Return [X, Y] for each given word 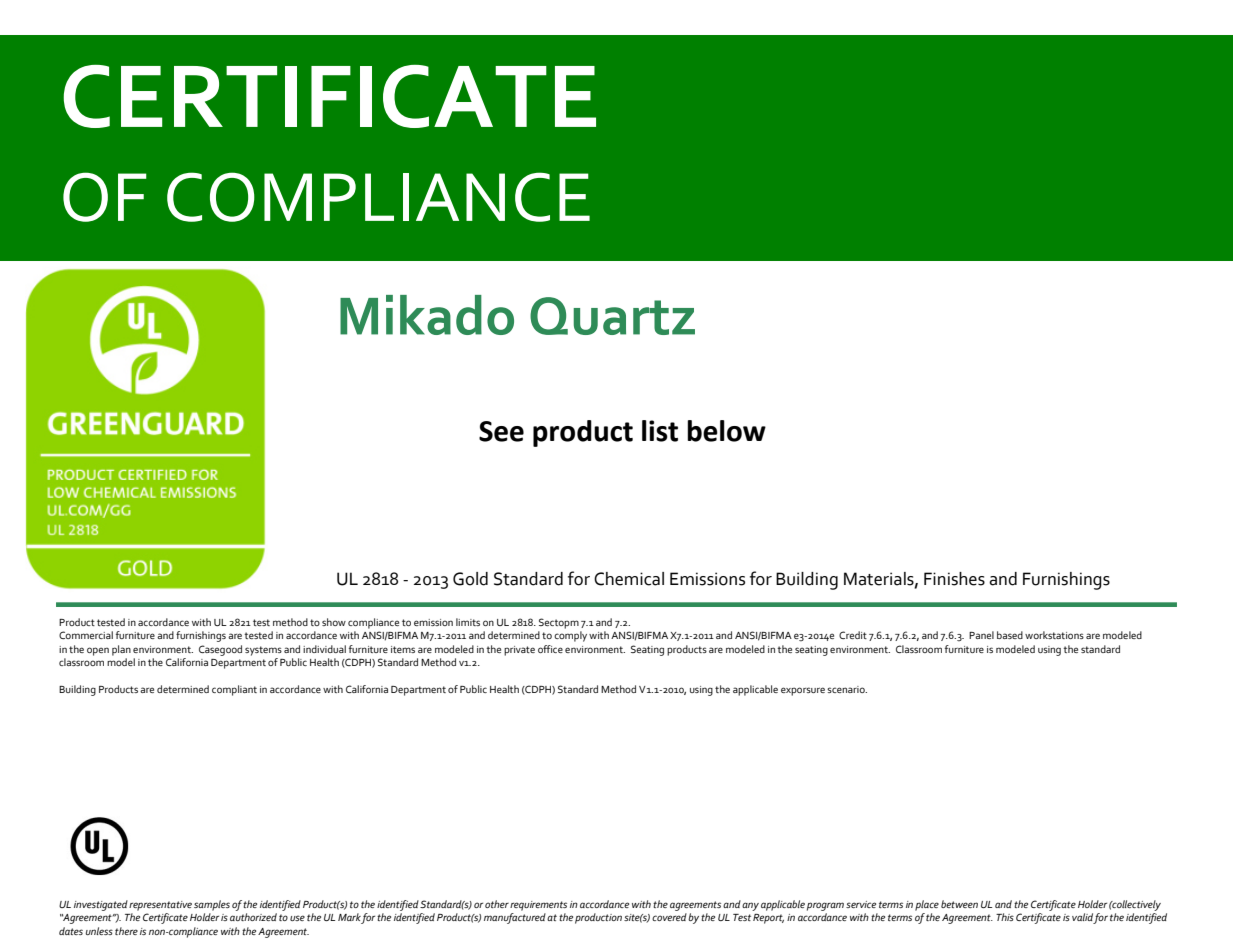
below [726, 431]
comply [570, 636]
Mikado [427, 315]
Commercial [86, 635]
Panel [981, 635]
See [501, 431]
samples [212, 905]
